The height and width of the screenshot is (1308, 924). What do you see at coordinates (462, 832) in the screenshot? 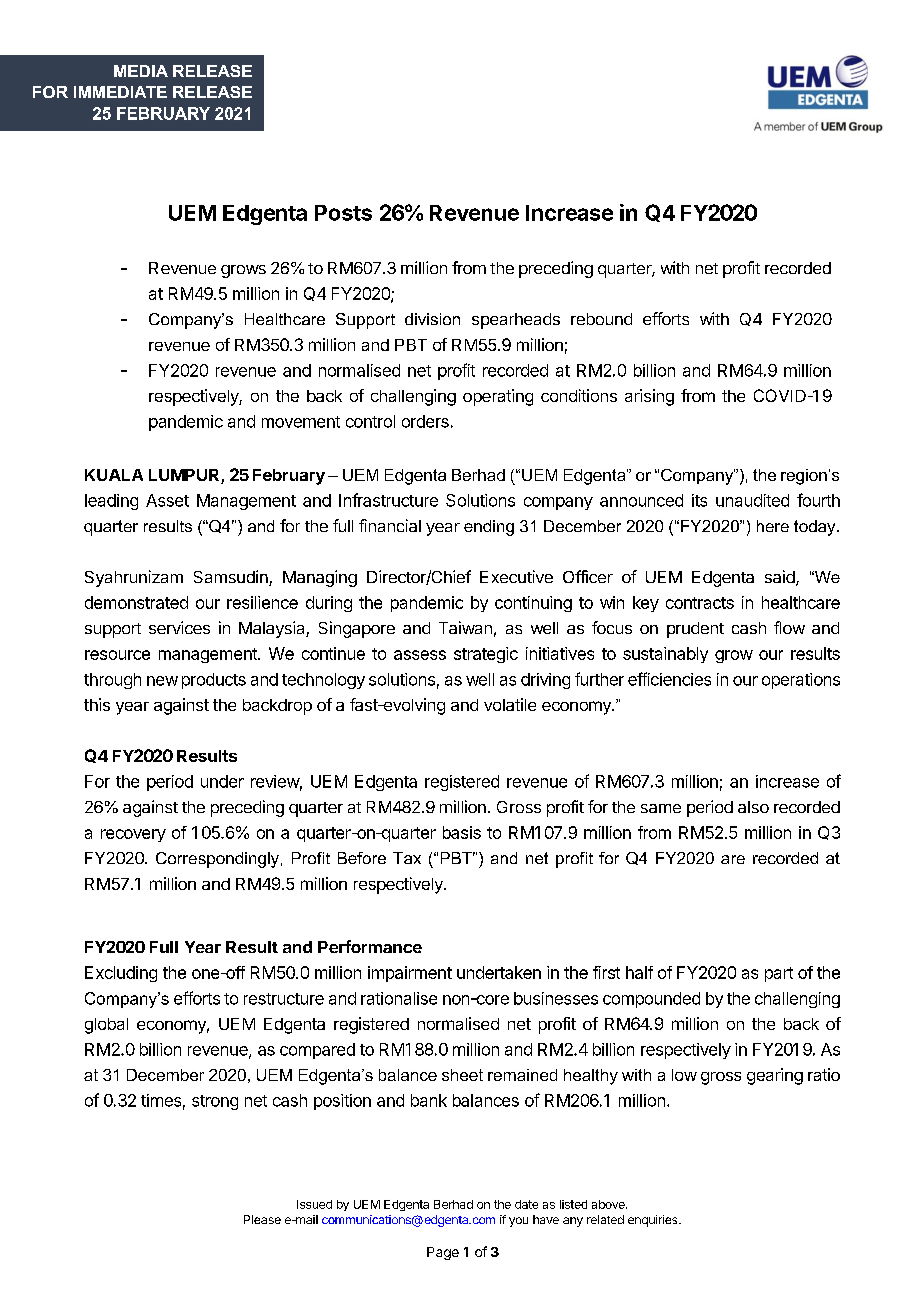
I see `basis` at bounding box center [462, 832].
